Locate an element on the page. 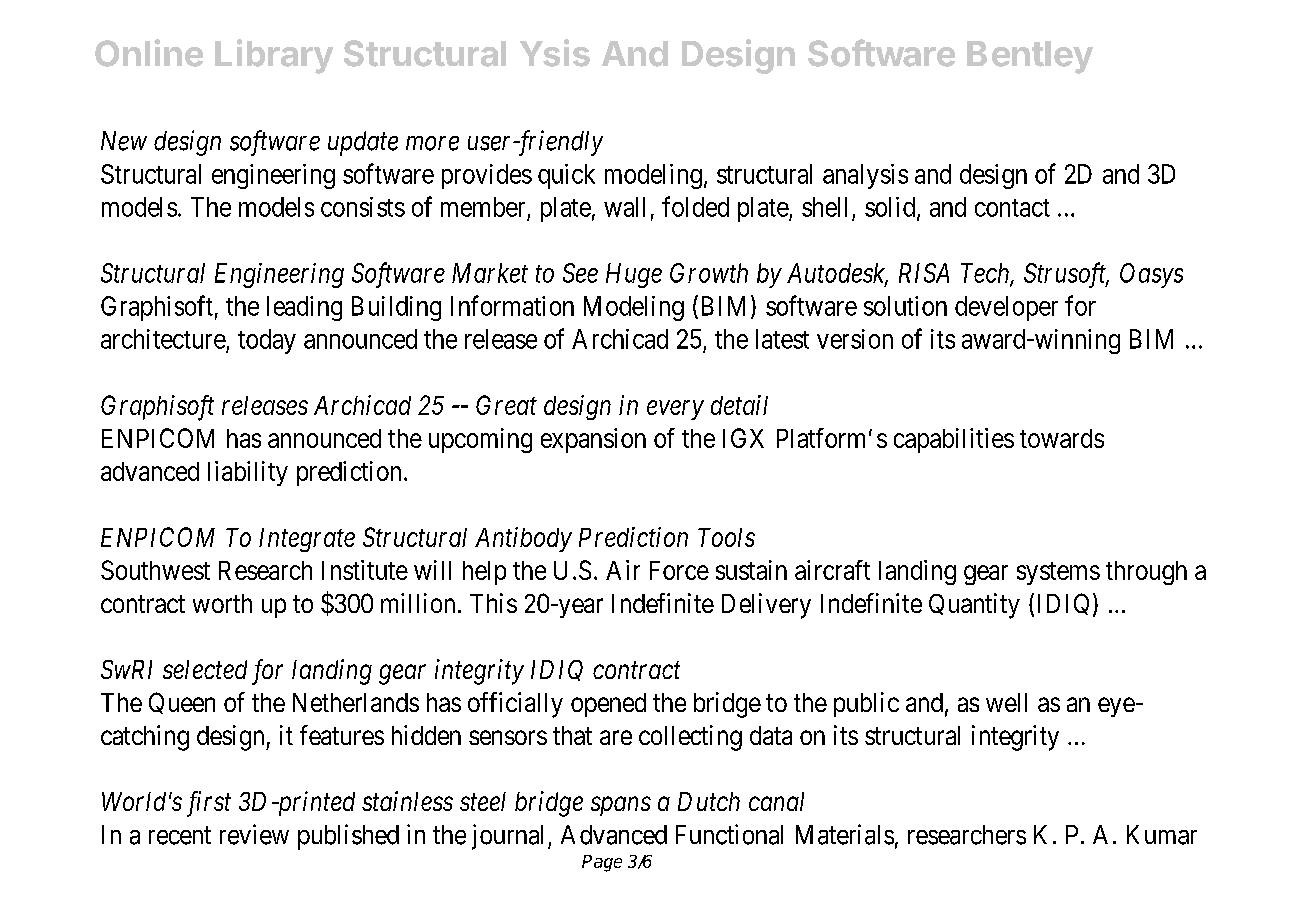 Image resolution: width=1311 pixels, height=924 pixels. quick is located at coordinates (566, 176).
